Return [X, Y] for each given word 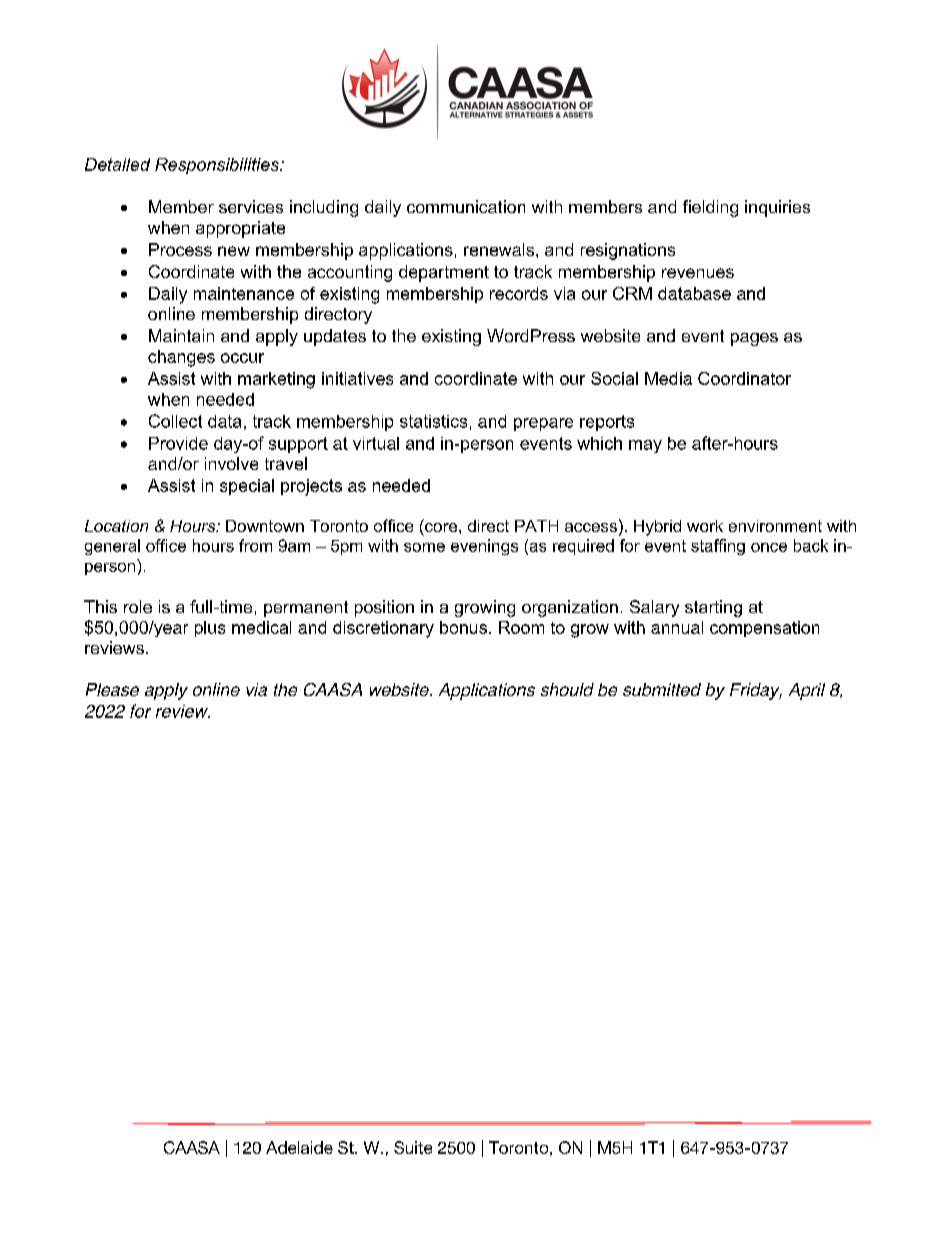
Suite [413, 1147]
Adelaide [299, 1147]
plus [210, 629]
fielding [710, 208]
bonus [465, 627]
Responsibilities [218, 166]
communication [466, 206]
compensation [764, 629]
